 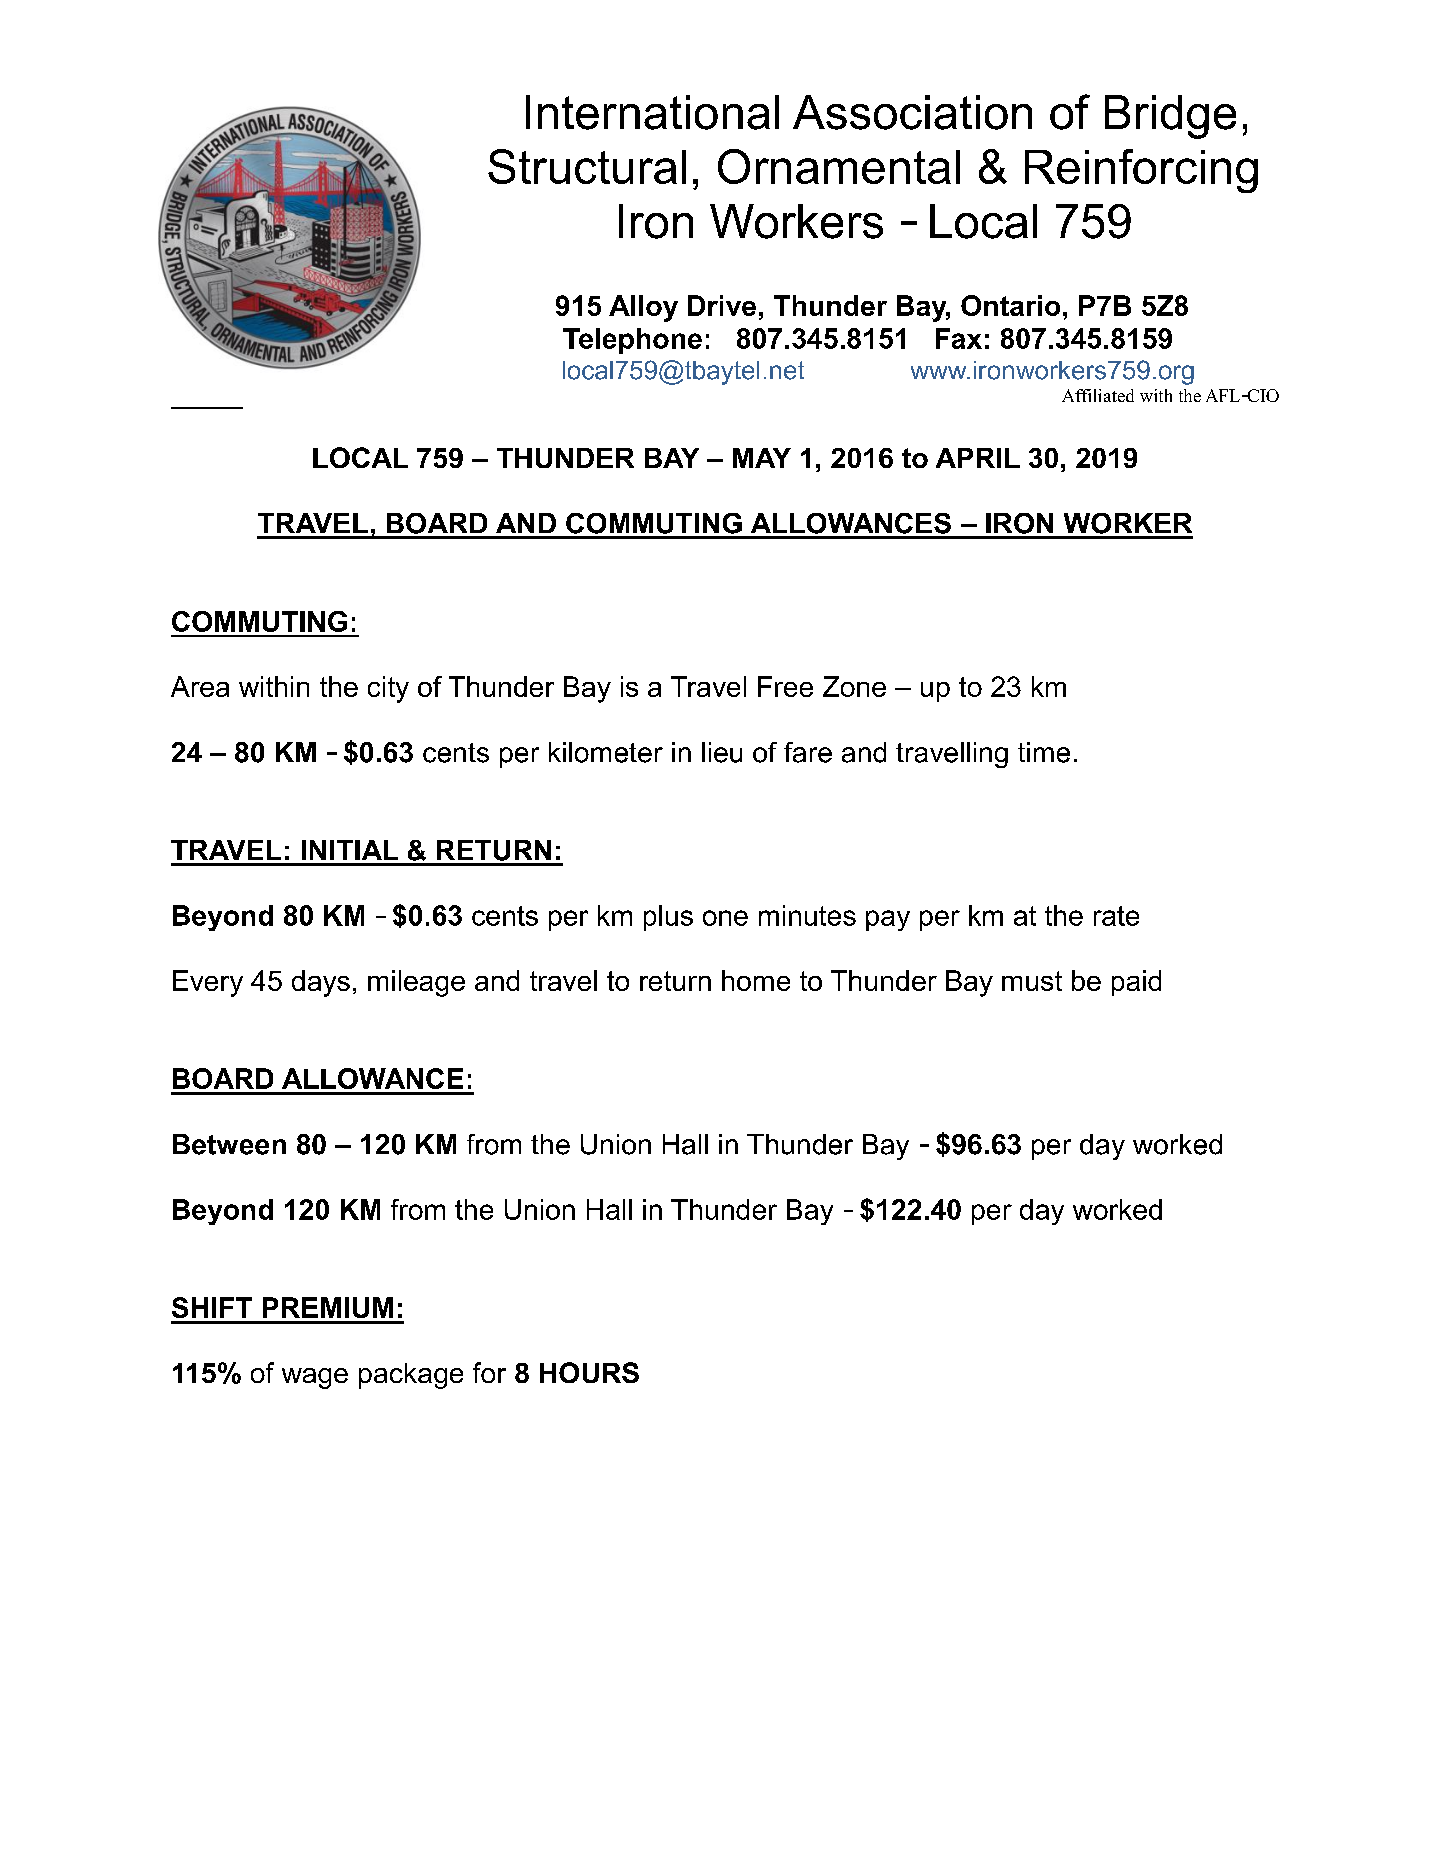 What do you see at coordinates (978, 458) in the image?
I see `APRIL` at bounding box center [978, 458].
